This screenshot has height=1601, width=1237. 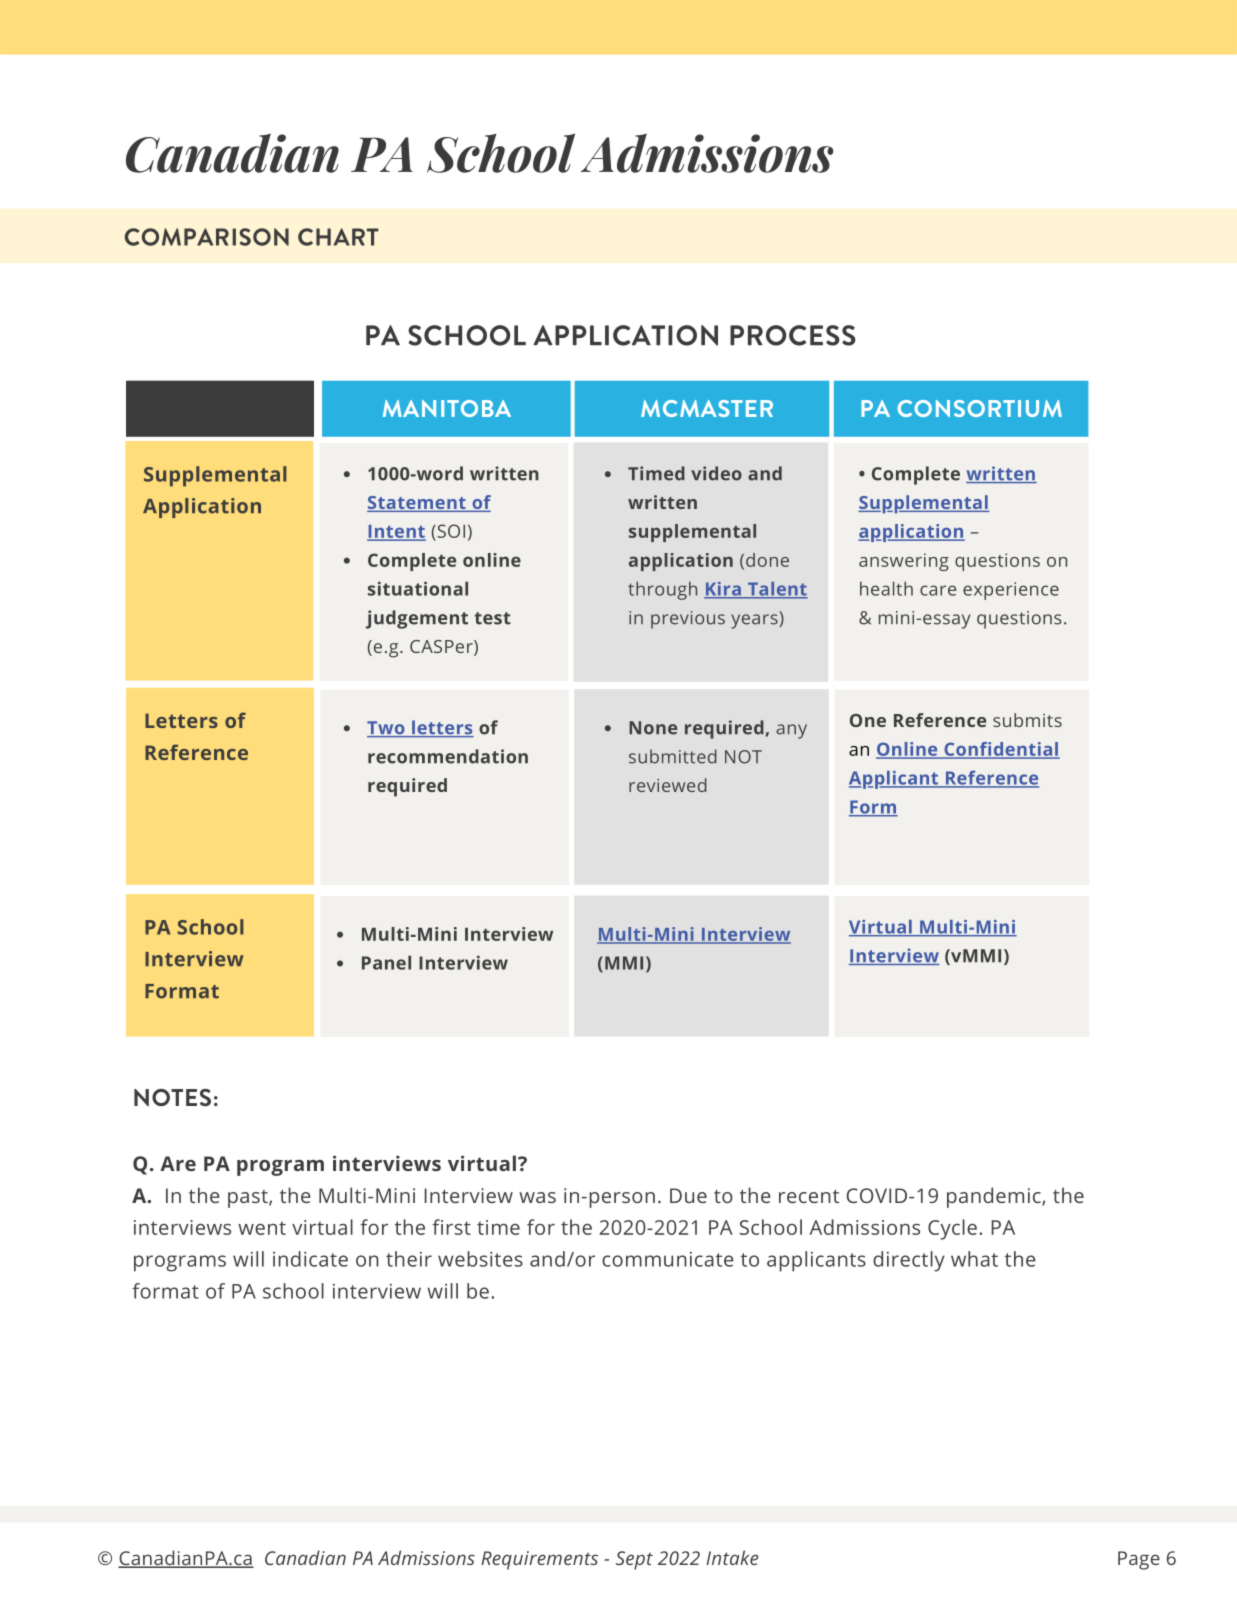 I want to click on CONSORTIUM, so click(x=979, y=408).
